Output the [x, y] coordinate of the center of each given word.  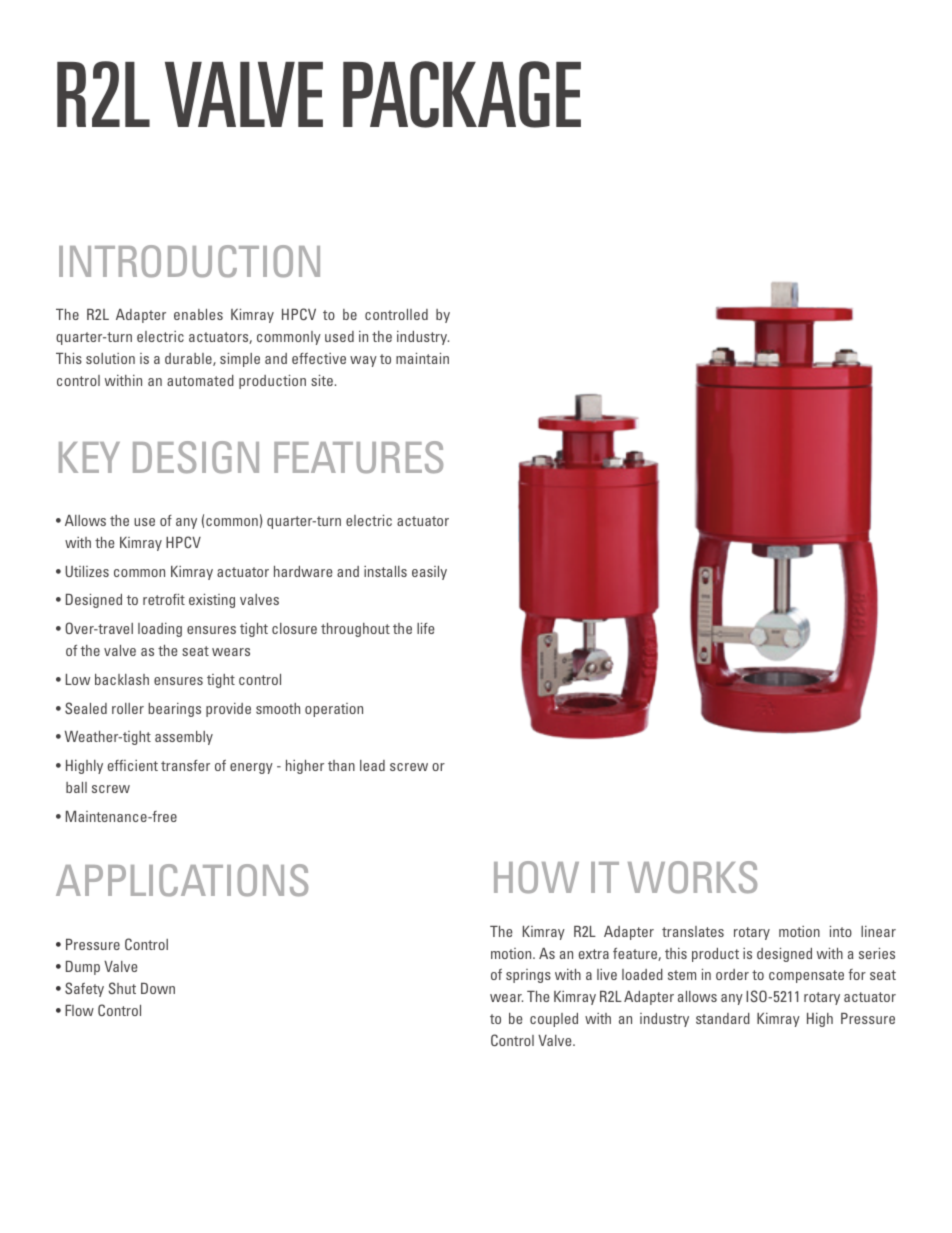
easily [429, 573]
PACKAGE [462, 94]
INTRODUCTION [189, 261]
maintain [422, 358]
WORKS [692, 877]
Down [158, 988]
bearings [174, 710]
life [425, 628]
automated [200, 380]
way [363, 361]
